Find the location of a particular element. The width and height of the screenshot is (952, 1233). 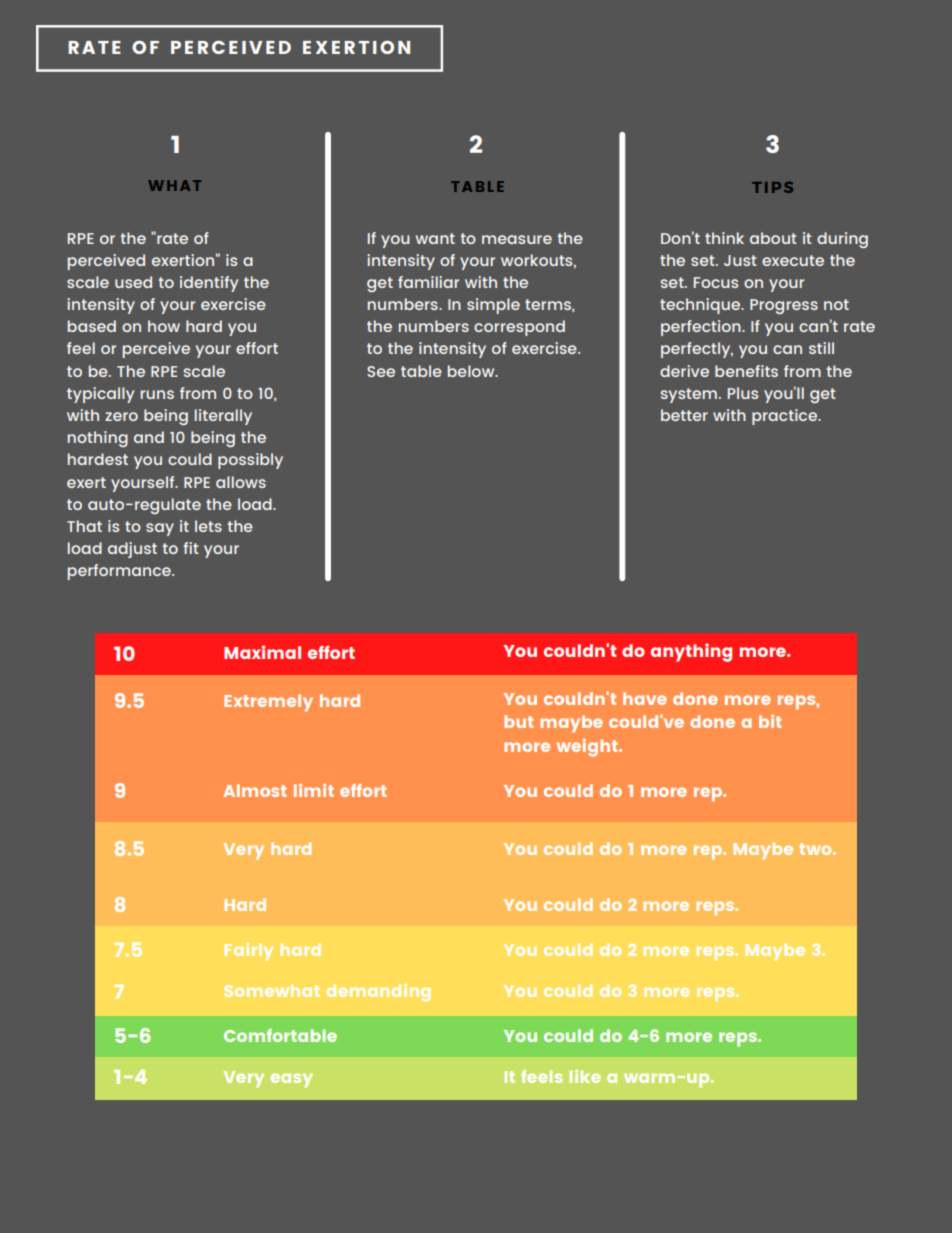

but is located at coordinates (519, 721).
